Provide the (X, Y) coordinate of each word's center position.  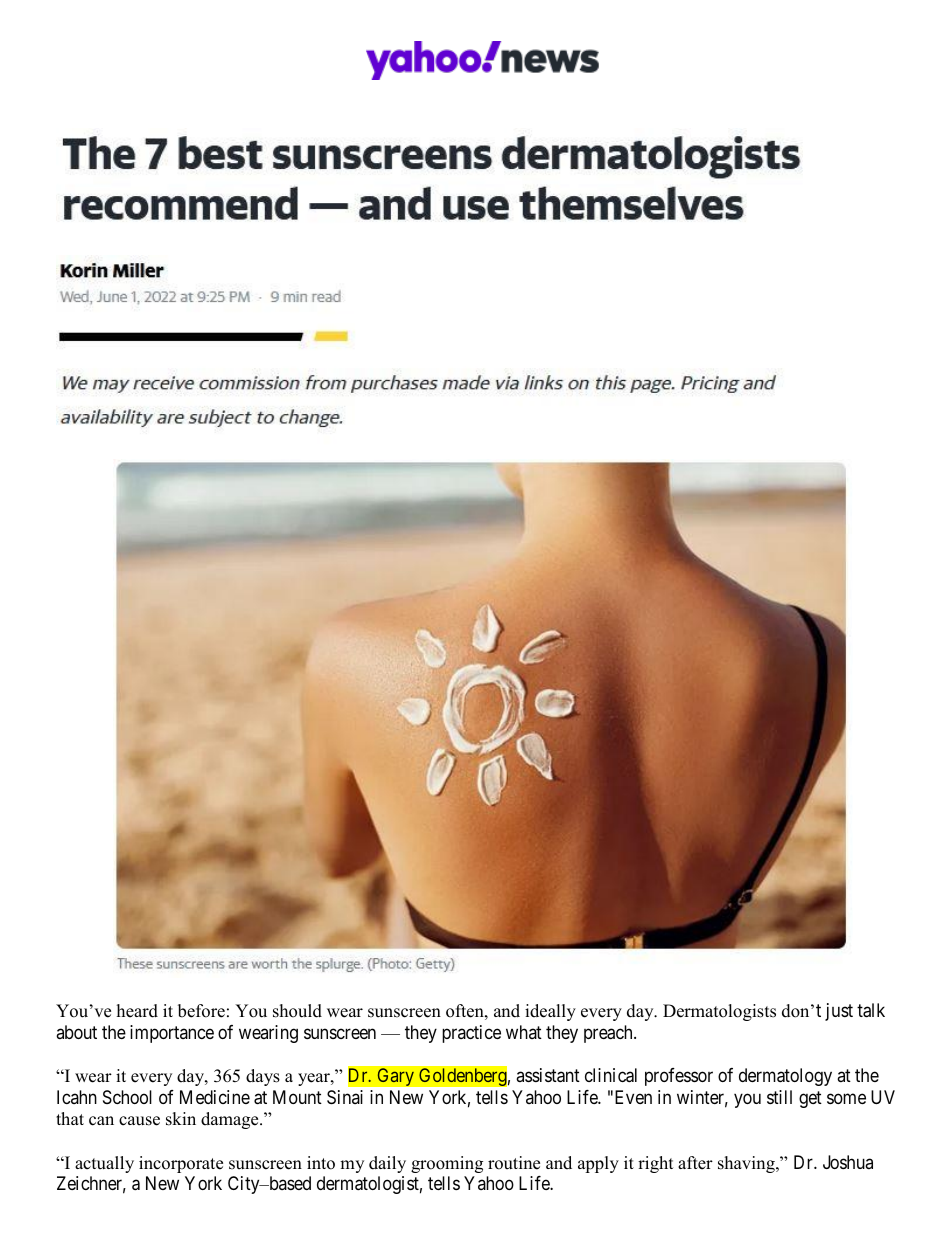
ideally (550, 1012)
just (839, 1012)
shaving (747, 1164)
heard (137, 1011)
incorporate (181, 1164)
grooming (447, 1164)
